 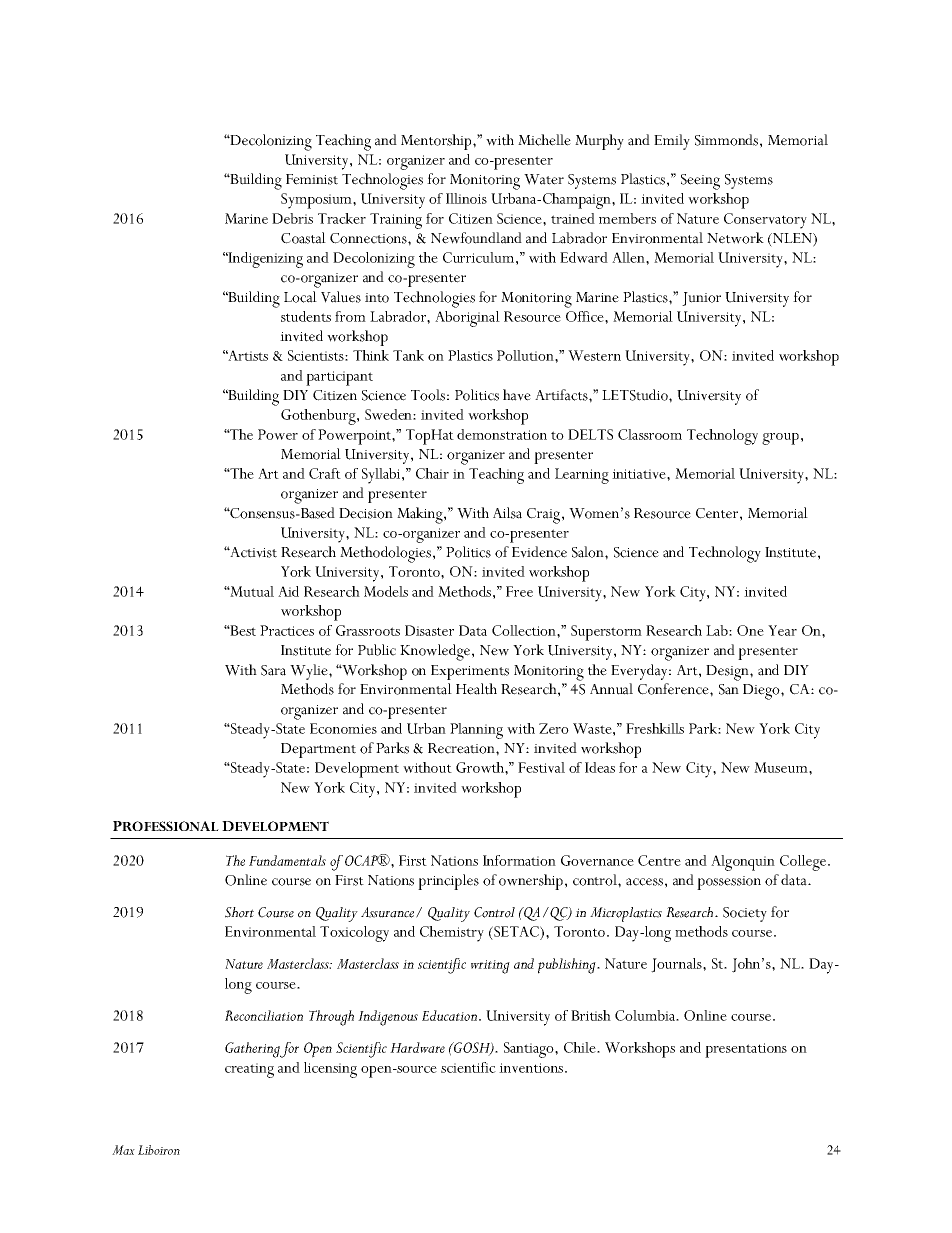 I want to click on presentations, so click(x=746, y=1050).
